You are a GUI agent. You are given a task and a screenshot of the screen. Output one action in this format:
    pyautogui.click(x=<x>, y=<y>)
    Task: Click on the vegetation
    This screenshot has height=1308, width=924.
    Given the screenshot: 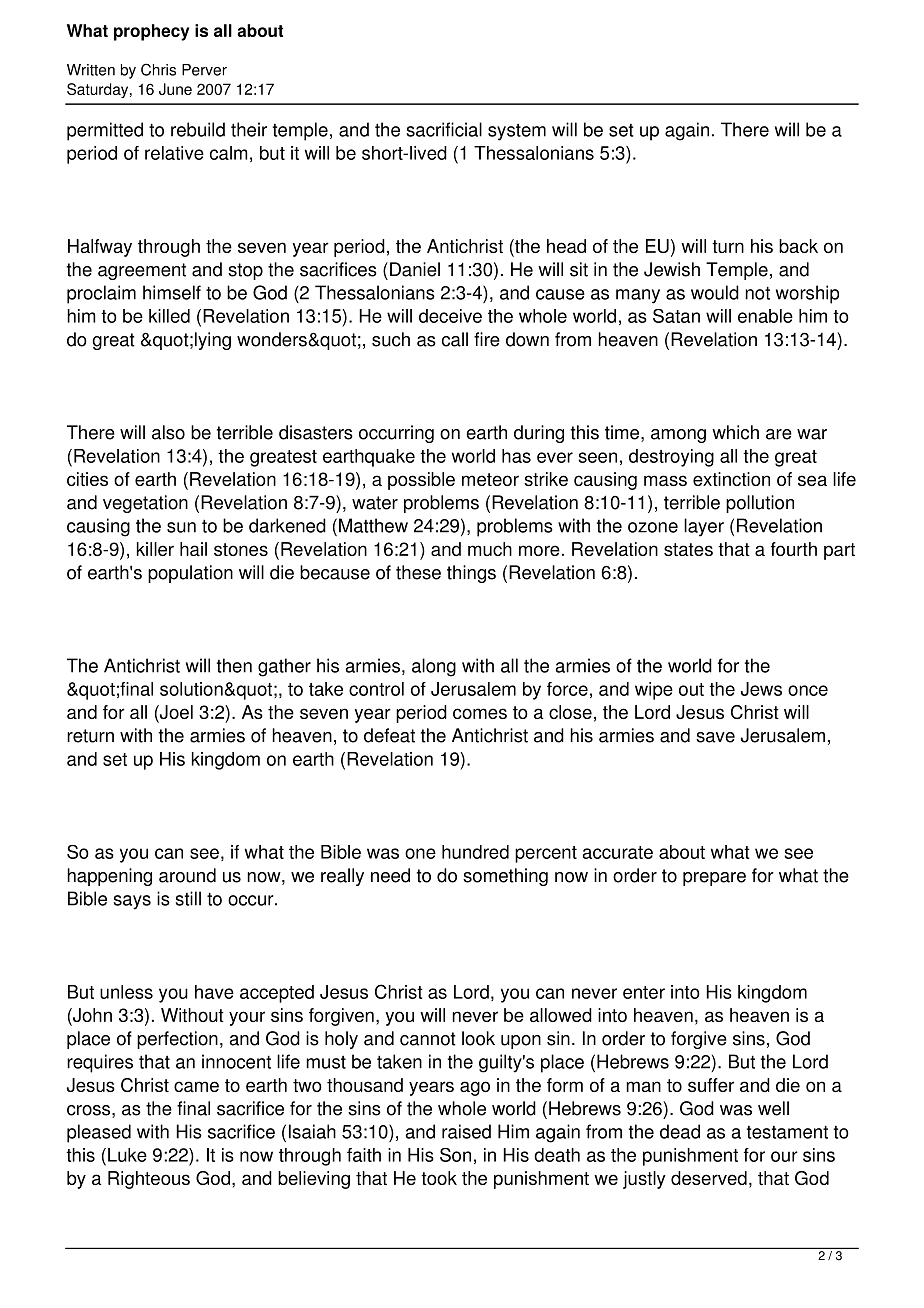 What is the action you would take?
    pyautogui.click(x=145, y=504)
